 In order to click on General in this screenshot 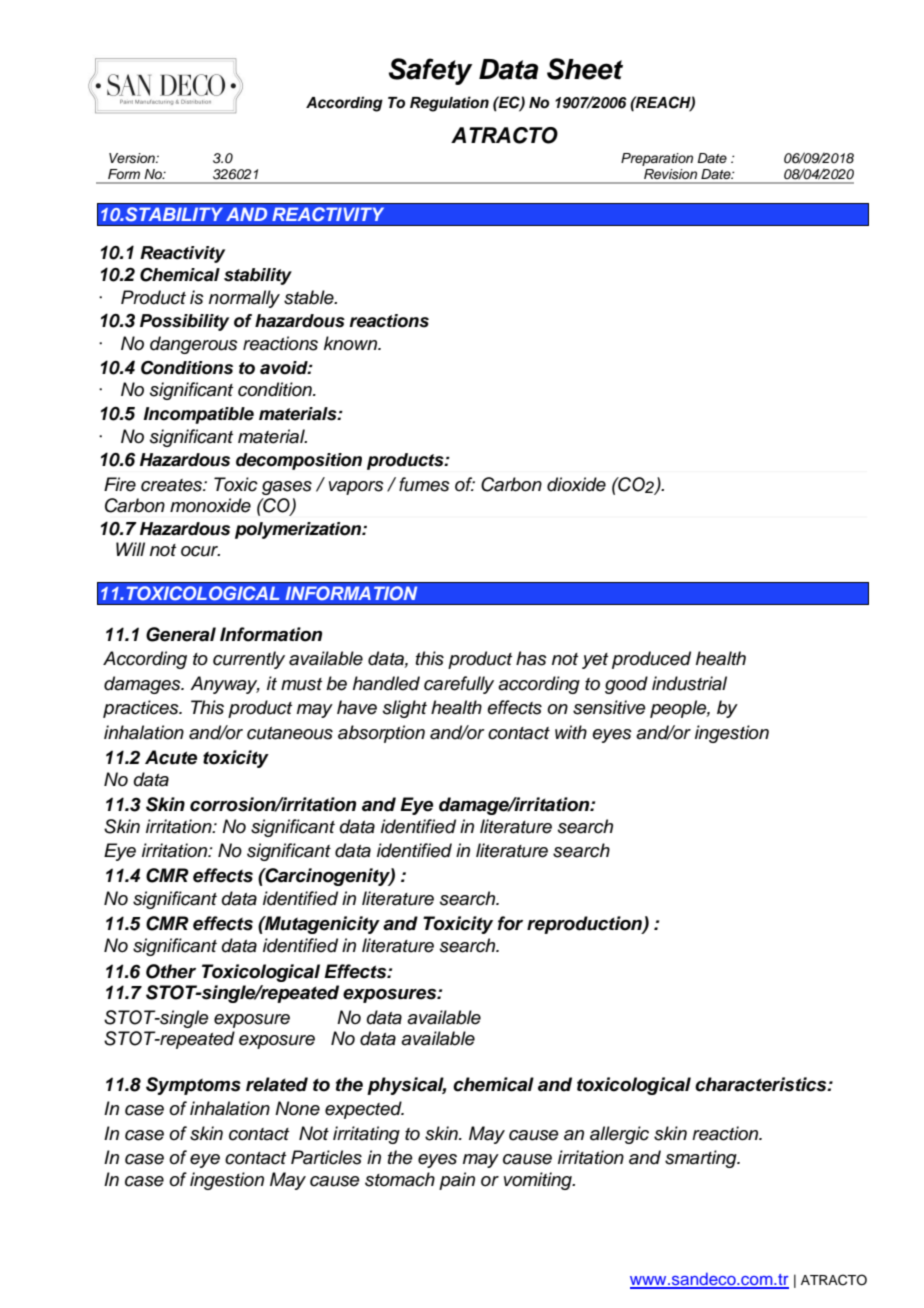, I will do `click(181, 634)`.
